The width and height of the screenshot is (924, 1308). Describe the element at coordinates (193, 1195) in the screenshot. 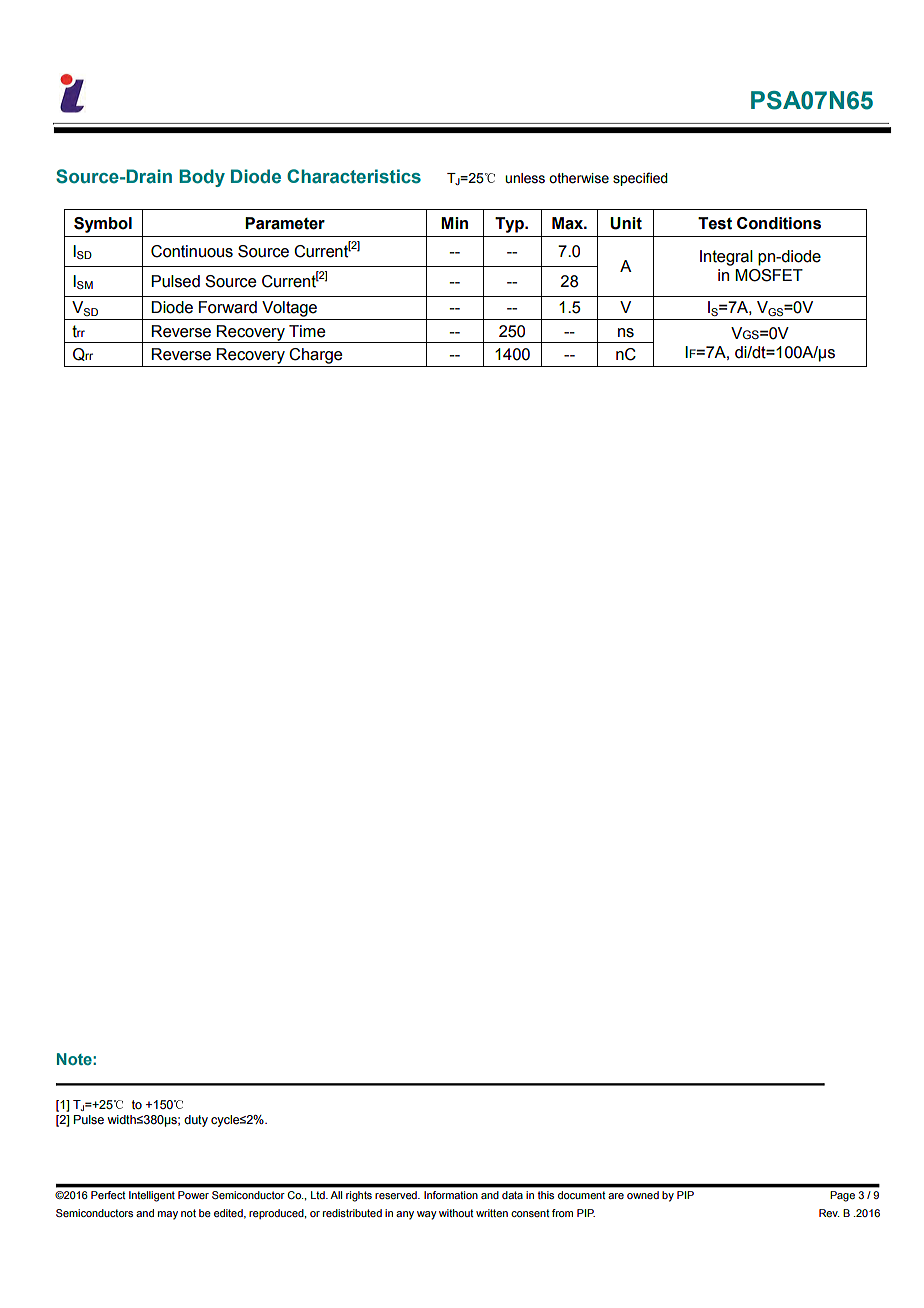

I see `Power` at that location.
